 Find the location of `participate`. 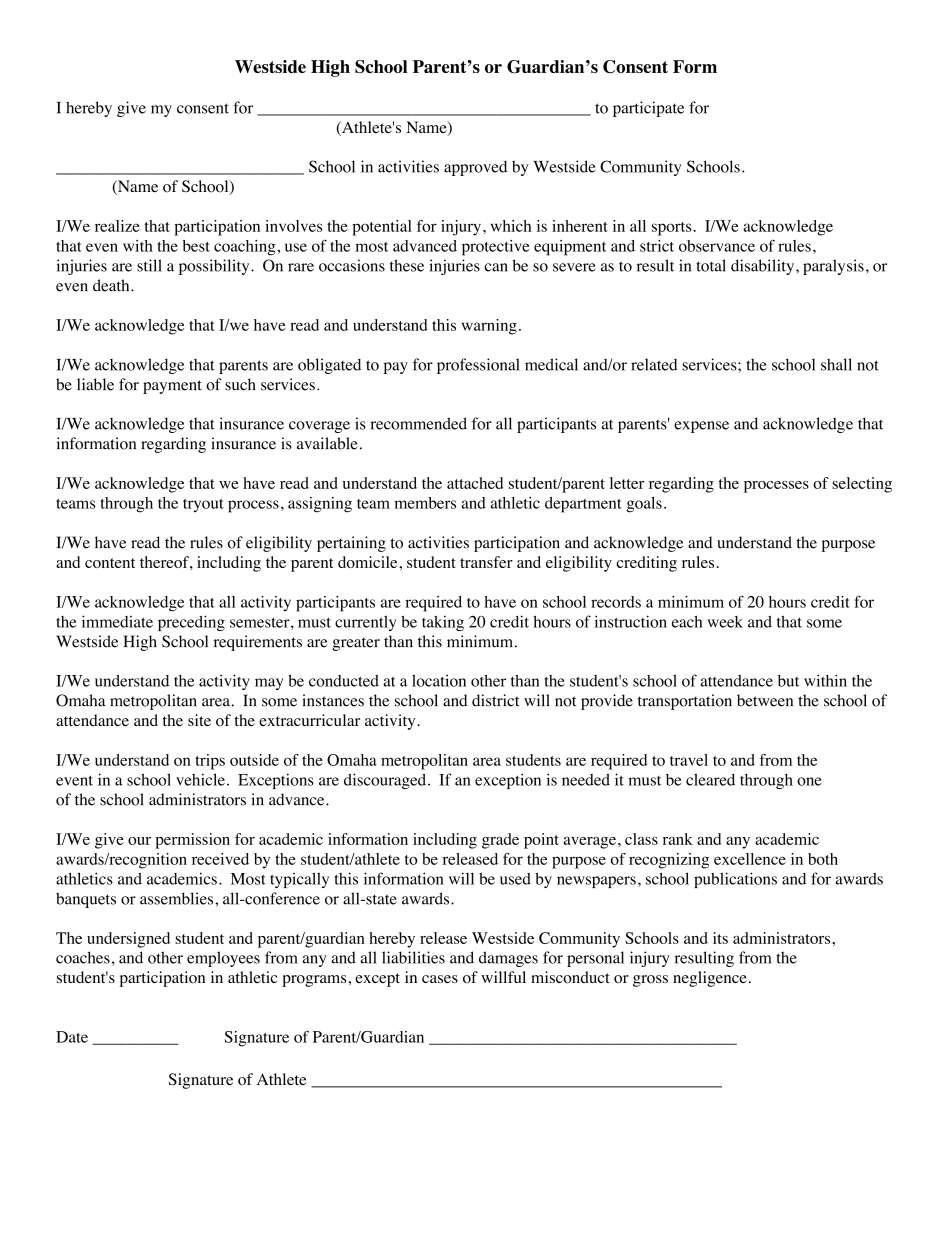

participate is located at coordinates (648, 109).
